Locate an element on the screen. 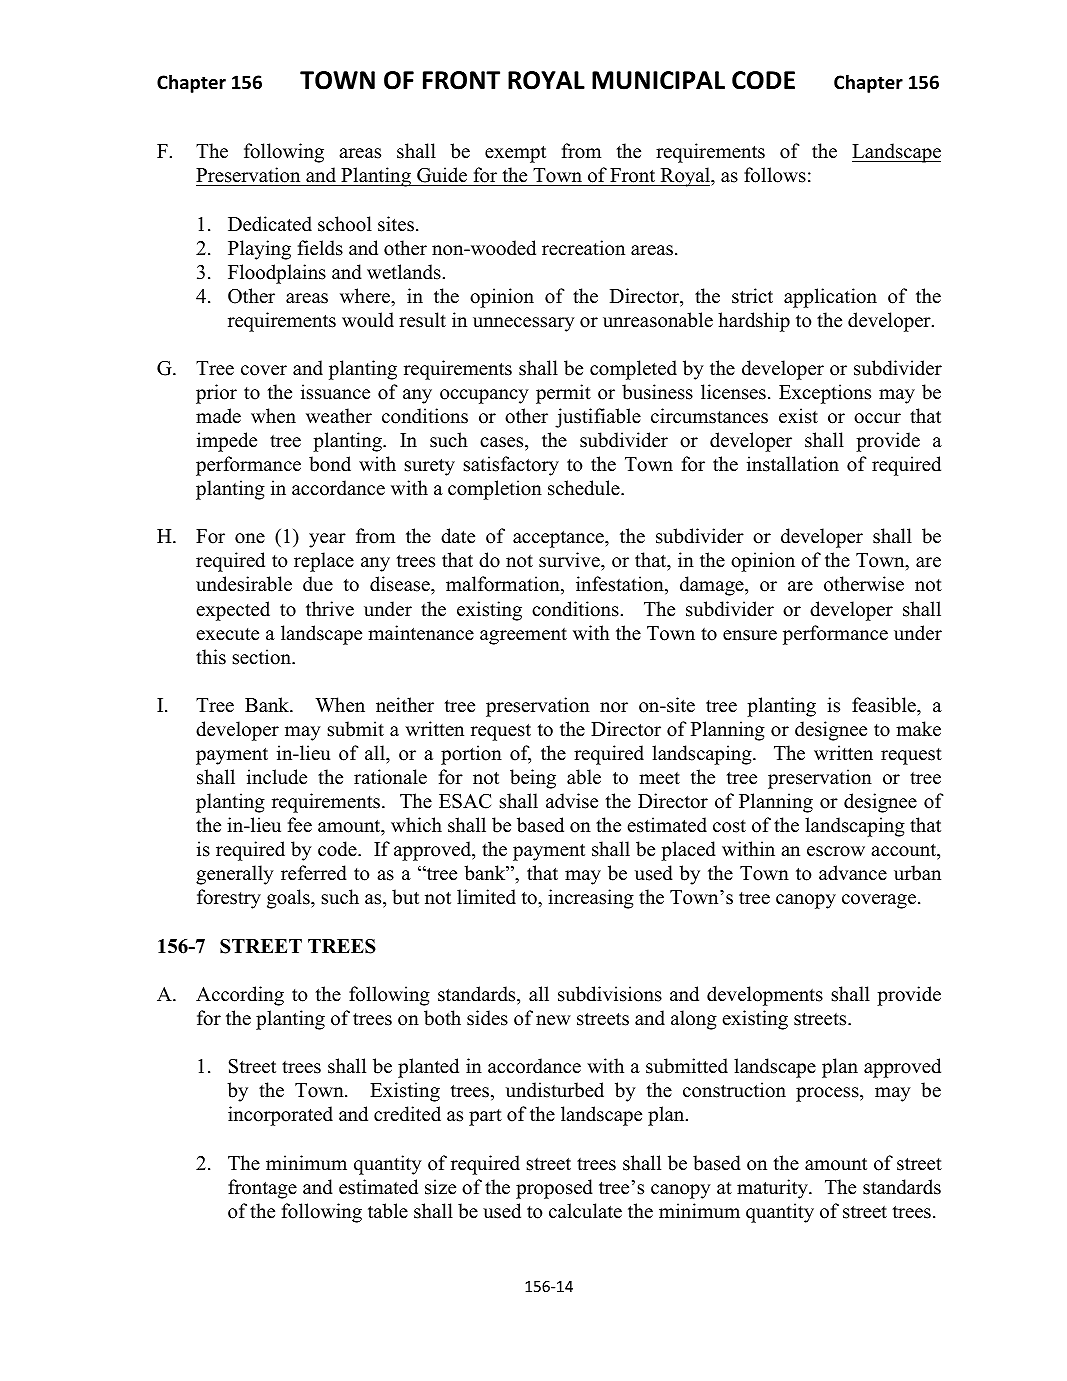 This screenshot has width=1067, height=1381. agreement is located at coordinates (523, 636).
